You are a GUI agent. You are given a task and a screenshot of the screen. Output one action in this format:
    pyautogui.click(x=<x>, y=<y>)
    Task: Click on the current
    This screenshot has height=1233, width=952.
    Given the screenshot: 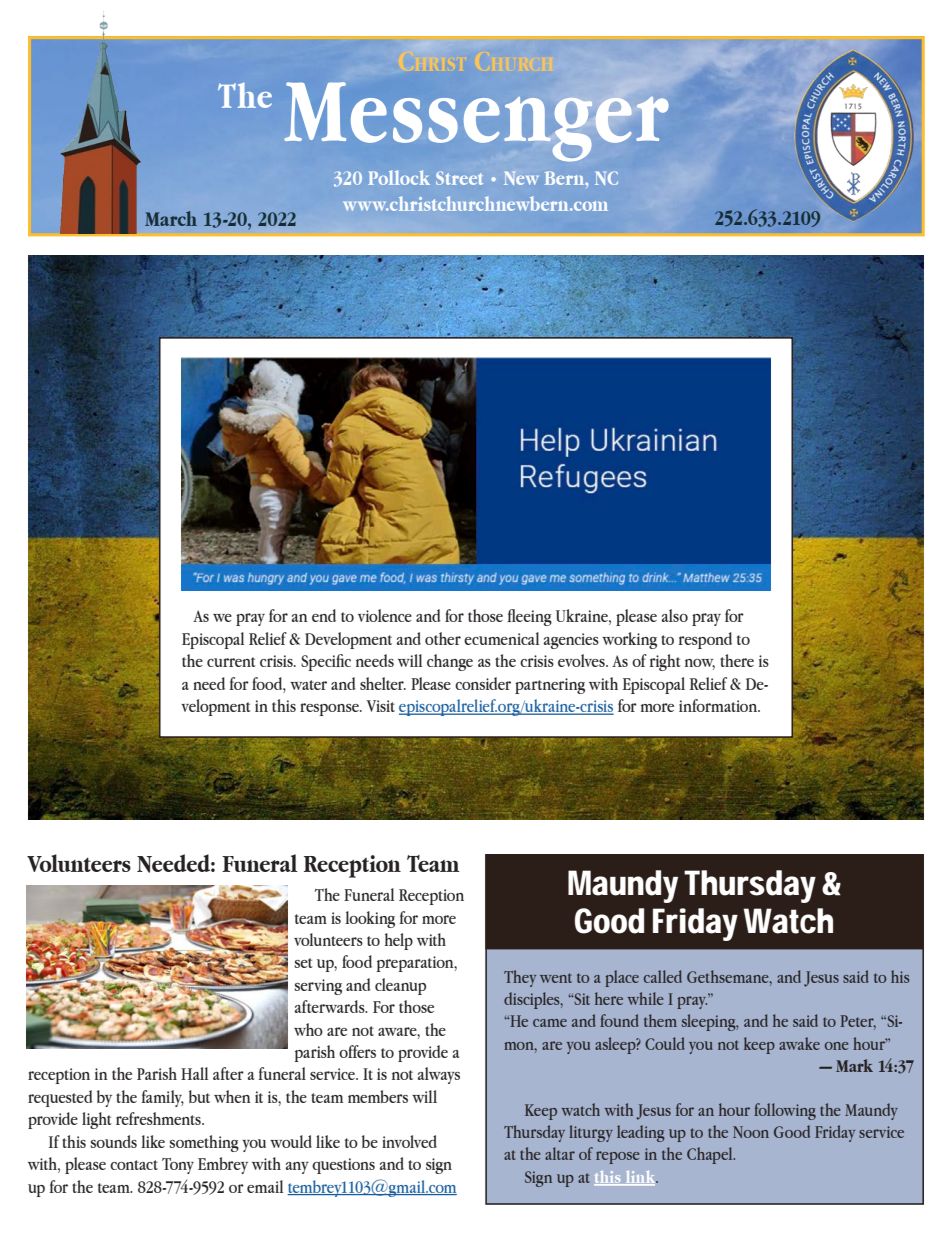 What is the action you would take?
    pyautogui.click(x=231, y=662)
